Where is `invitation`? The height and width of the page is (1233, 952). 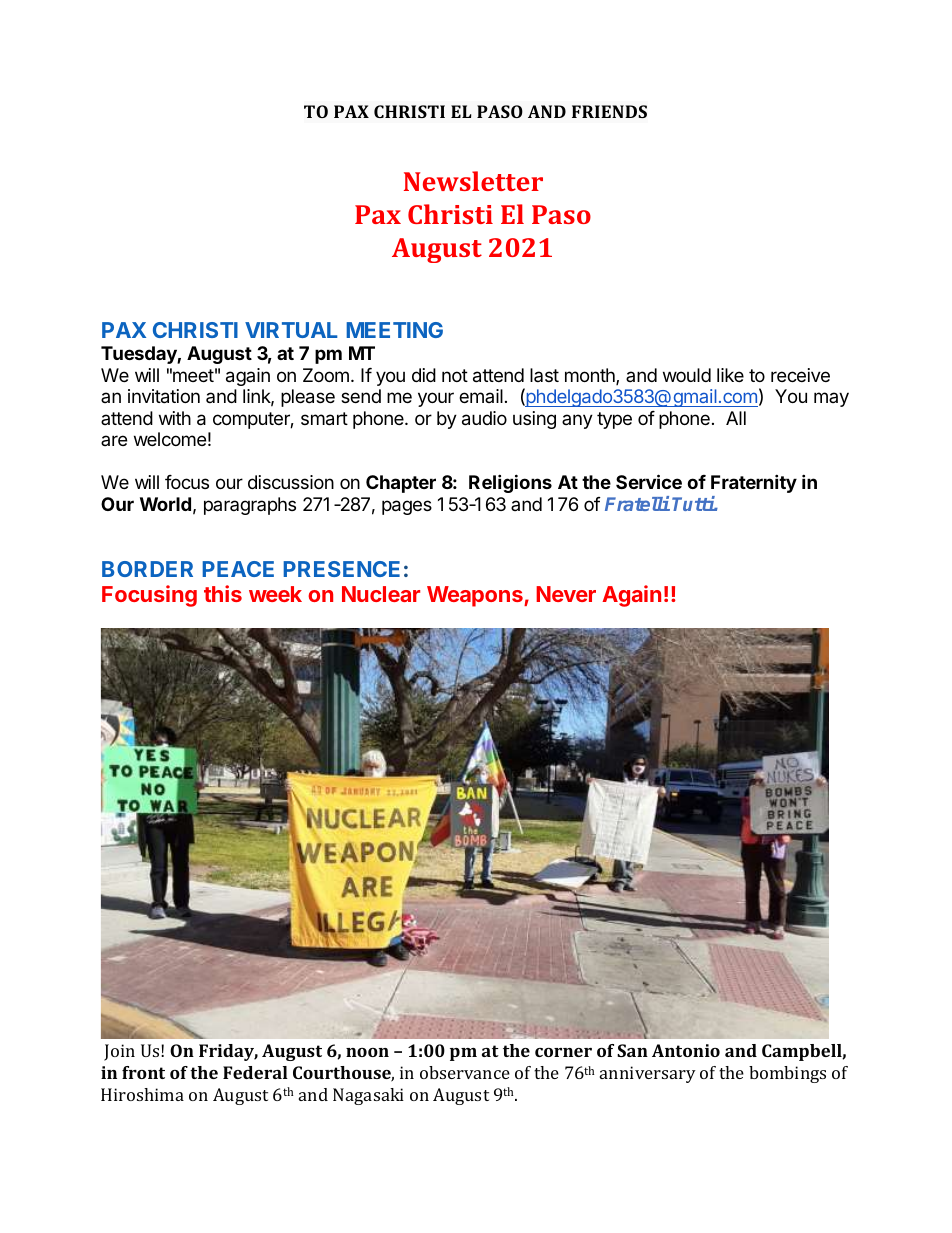
invitation is located at coordinates (164, 396).
